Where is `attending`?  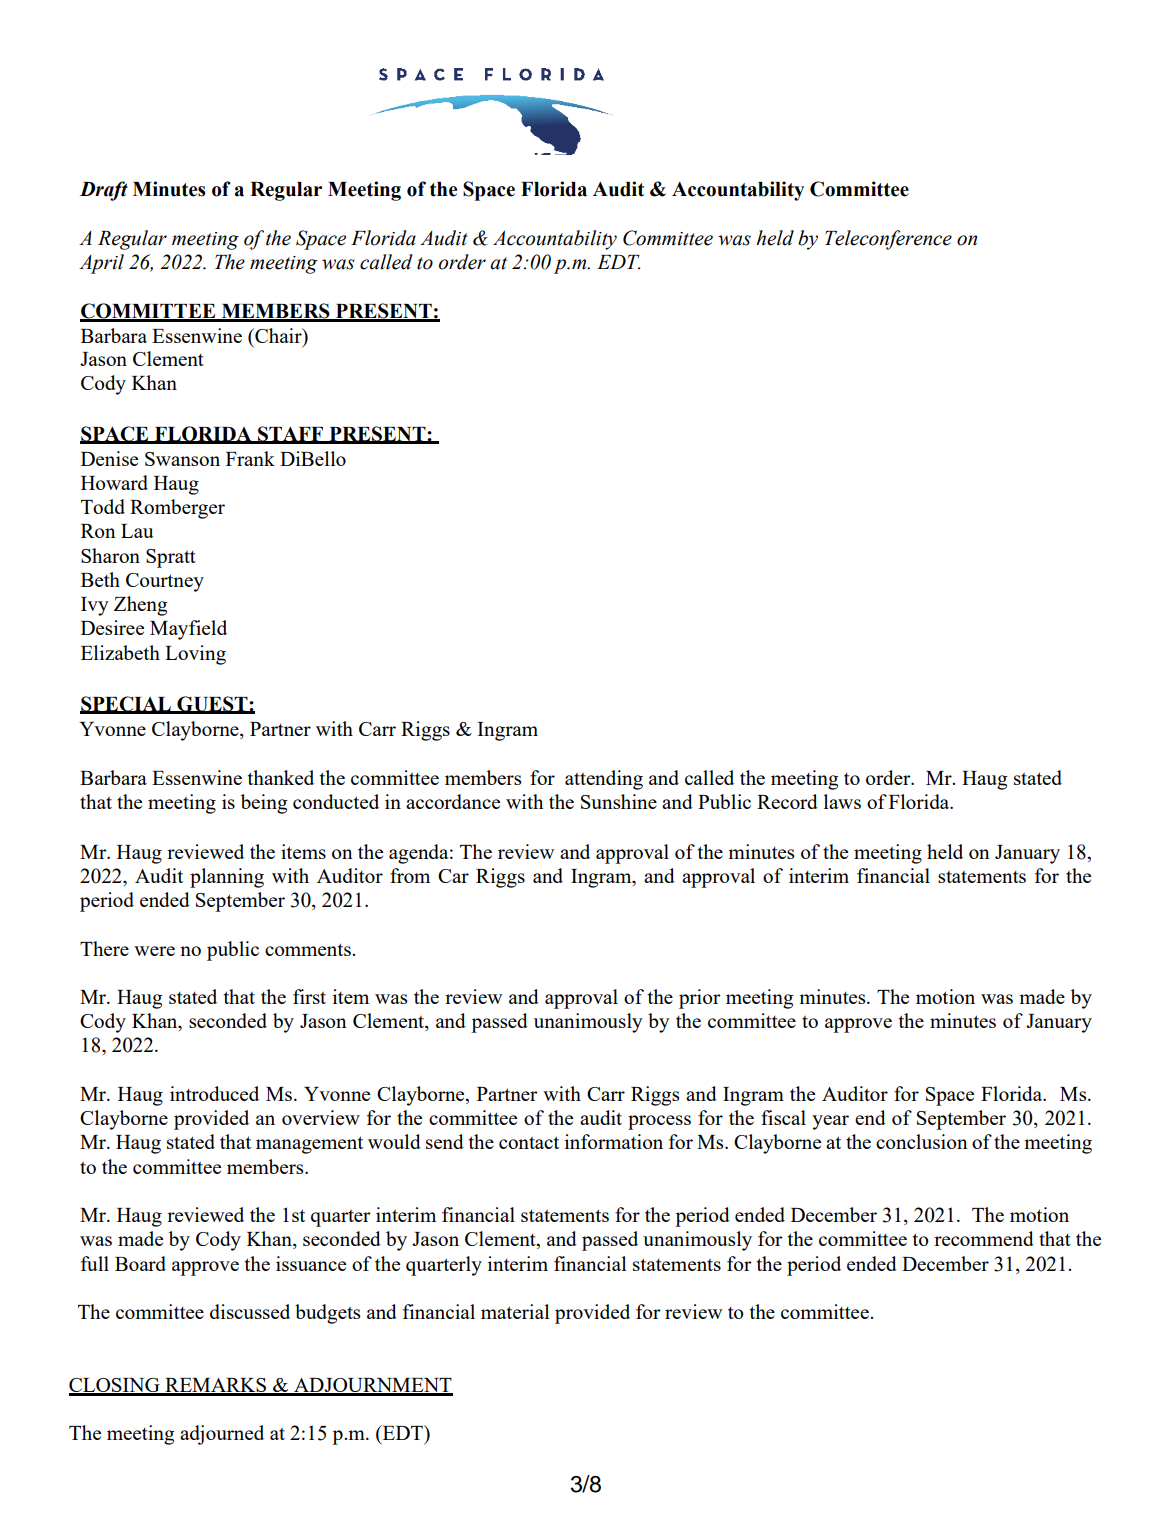 attending is located at coordinates (604, 780).
